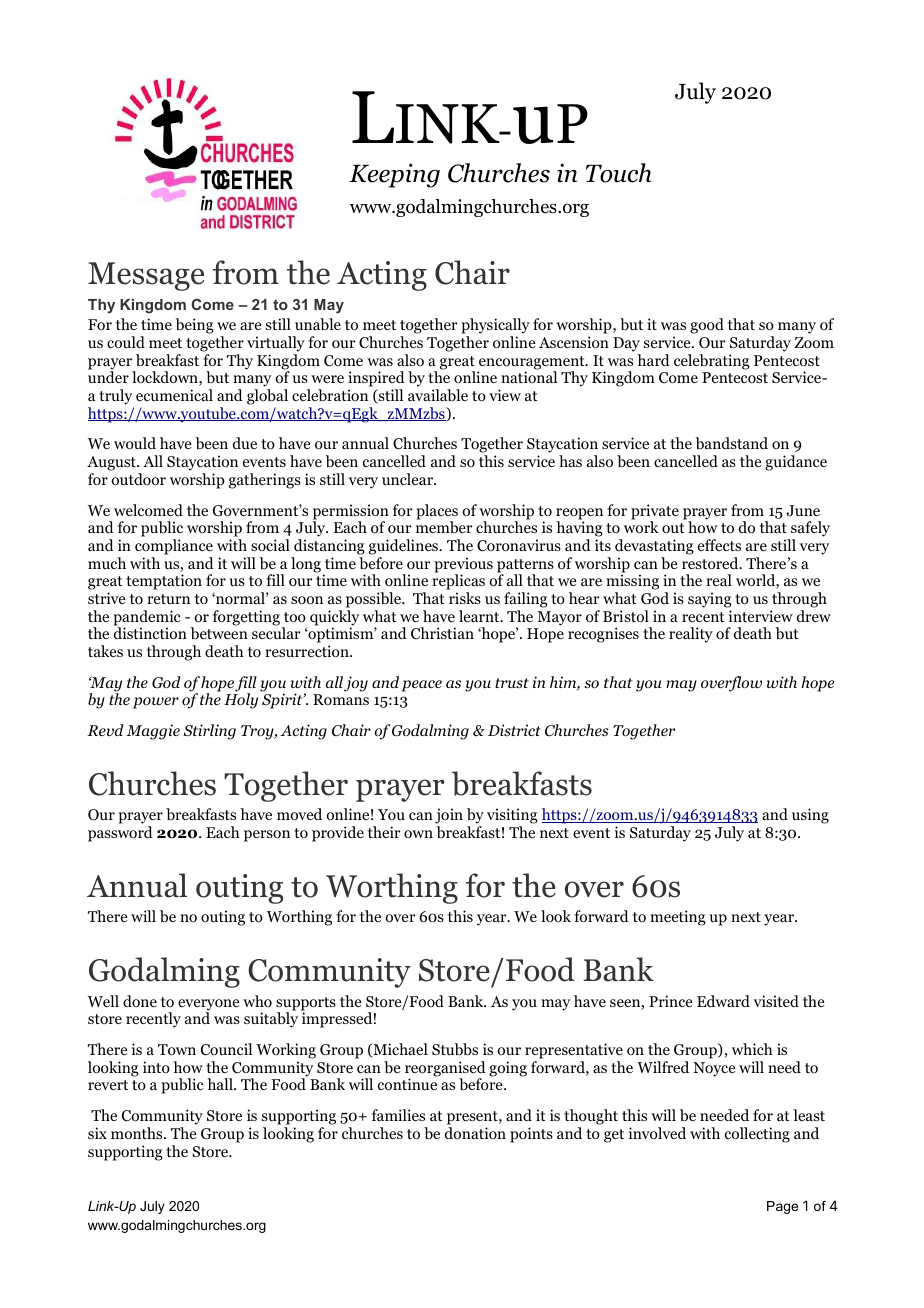  What do you see at coordinates (156, 703) in the screenshot?
I see `power` at bounding box center [156, 703].
